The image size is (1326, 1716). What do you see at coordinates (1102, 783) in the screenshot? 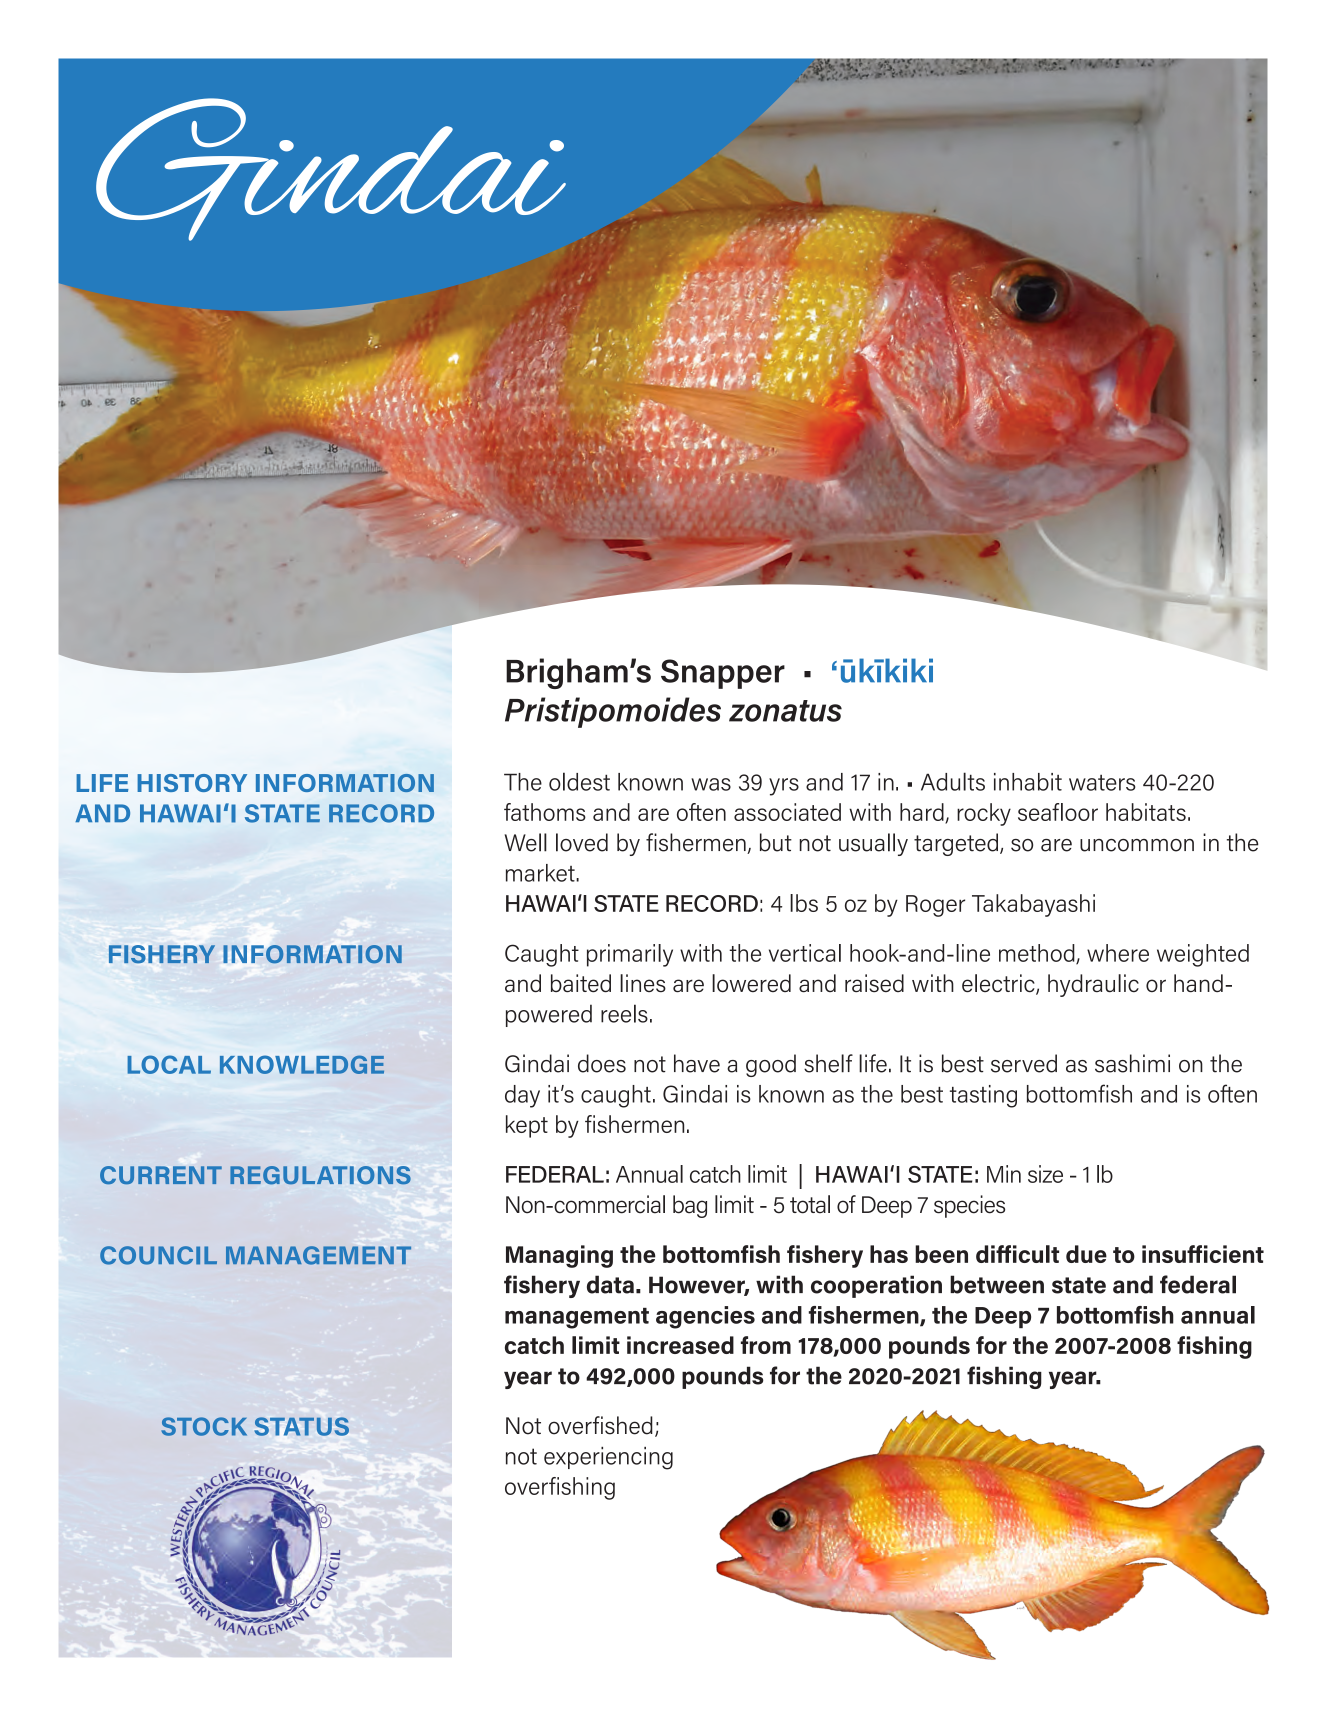
I see `waters` at bounding box center [1102, 783].
